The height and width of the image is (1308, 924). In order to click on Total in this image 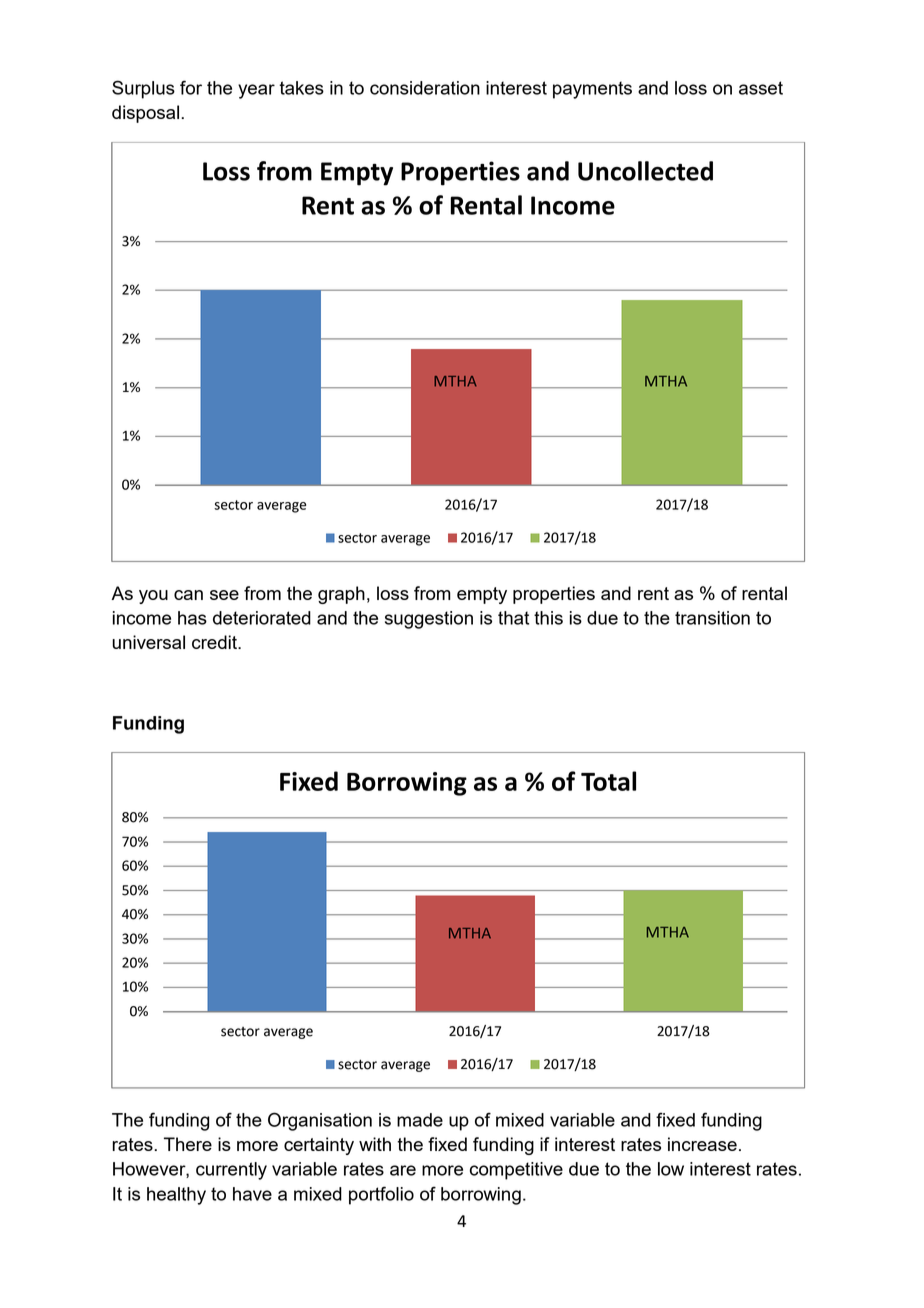, I will do `click(608, 781)`.
